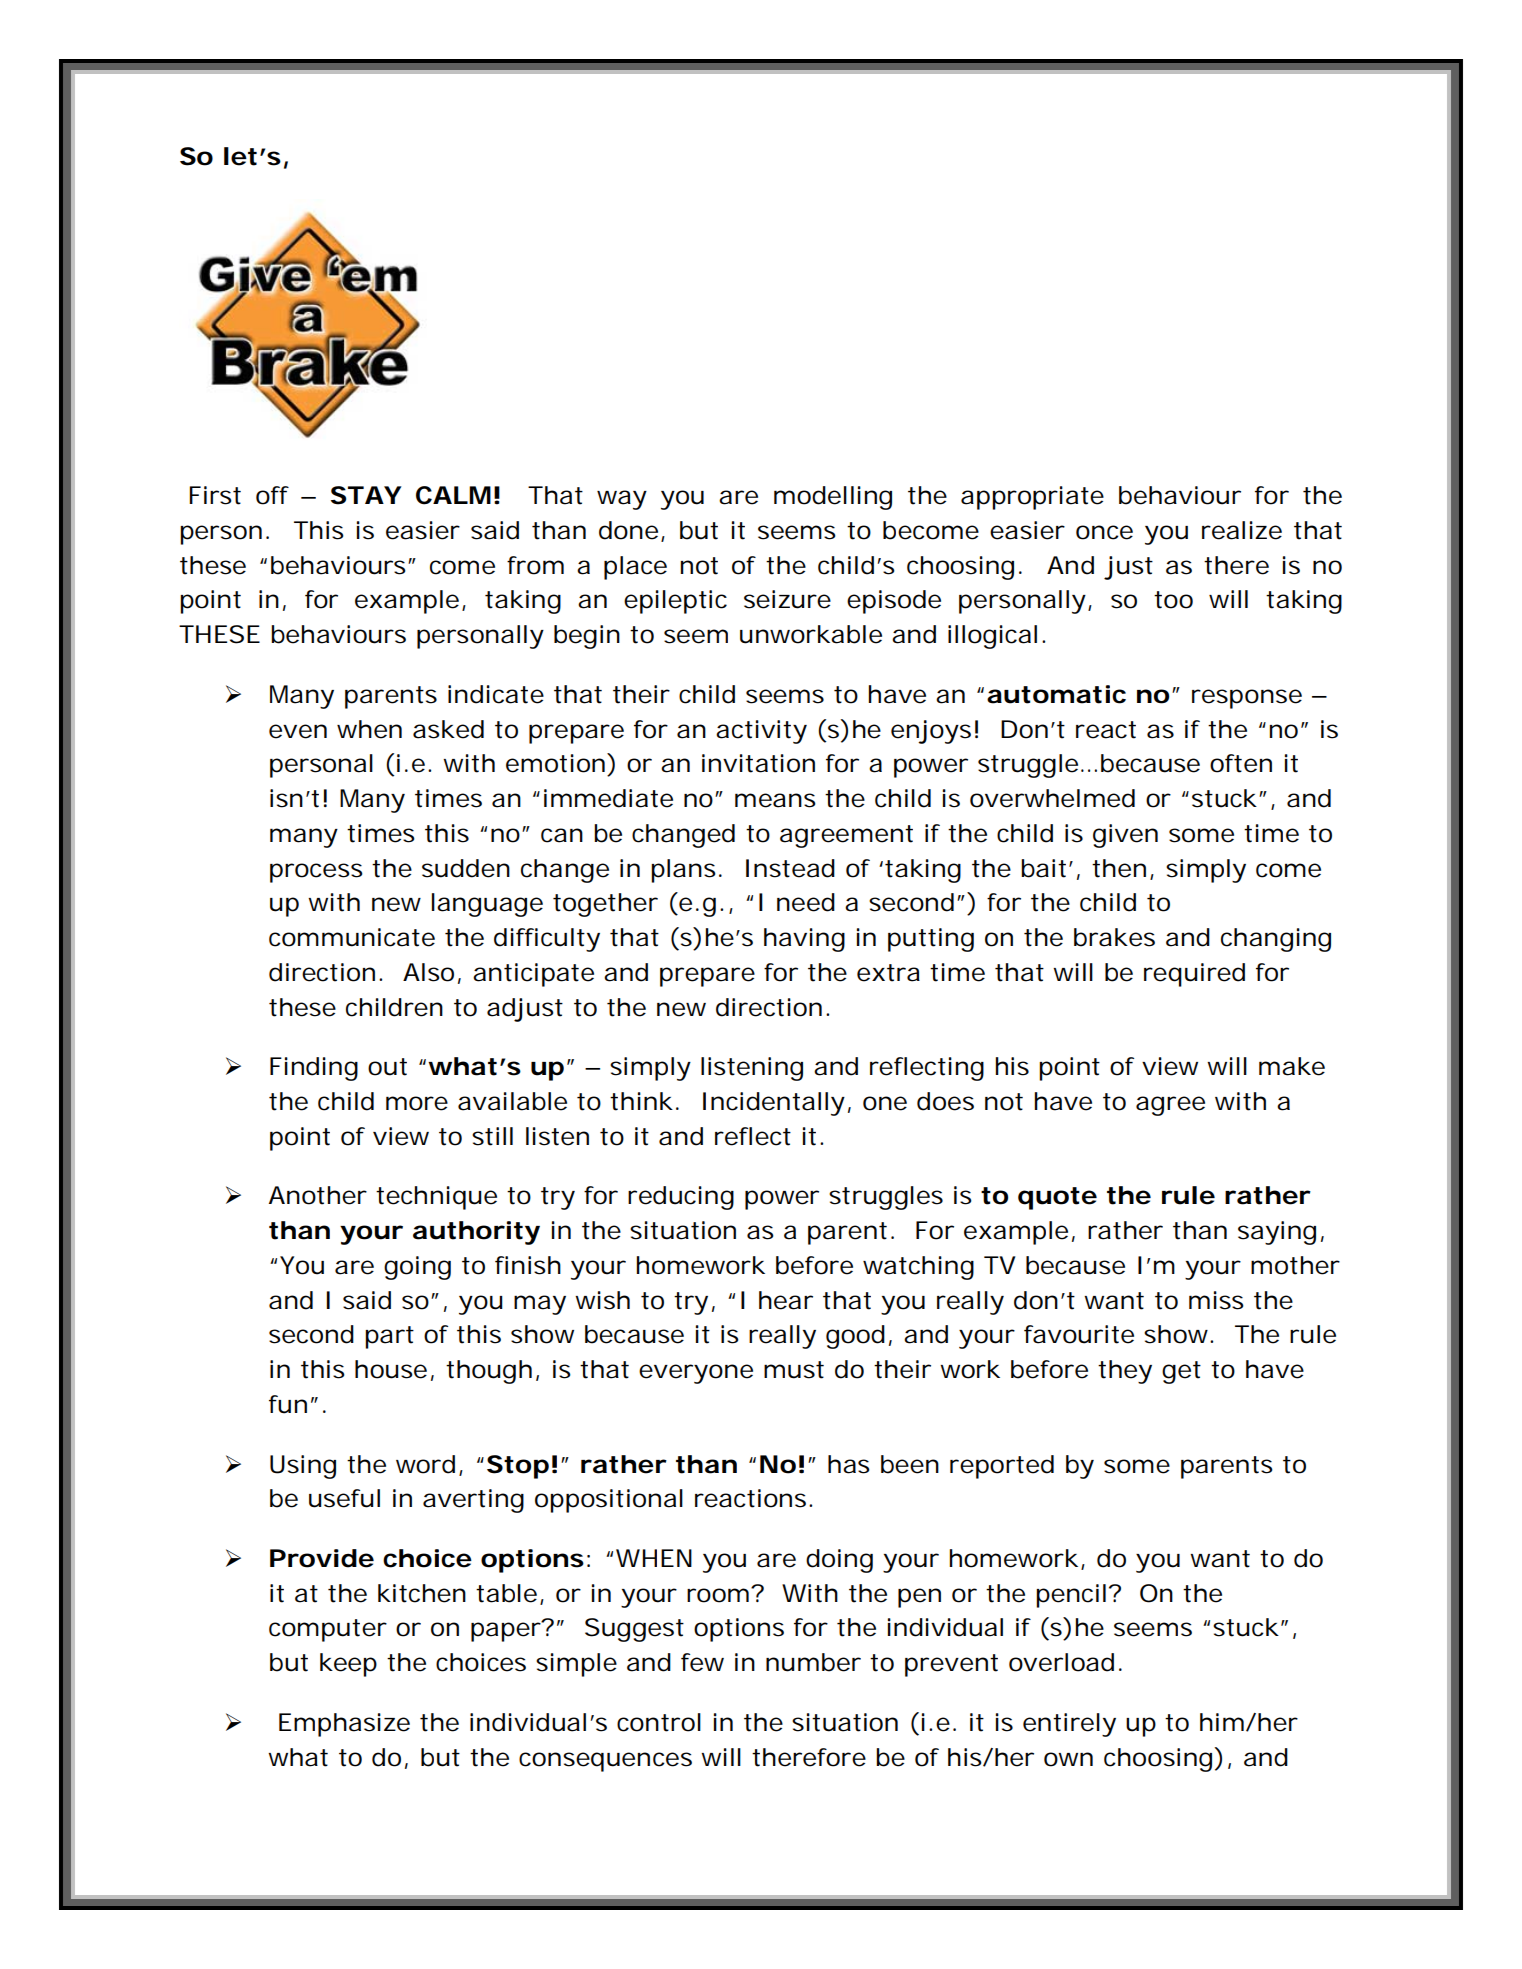  What do you see at coordinates (659, 1722) in the page?
I see `control` at bounding box center [659, 1722].
